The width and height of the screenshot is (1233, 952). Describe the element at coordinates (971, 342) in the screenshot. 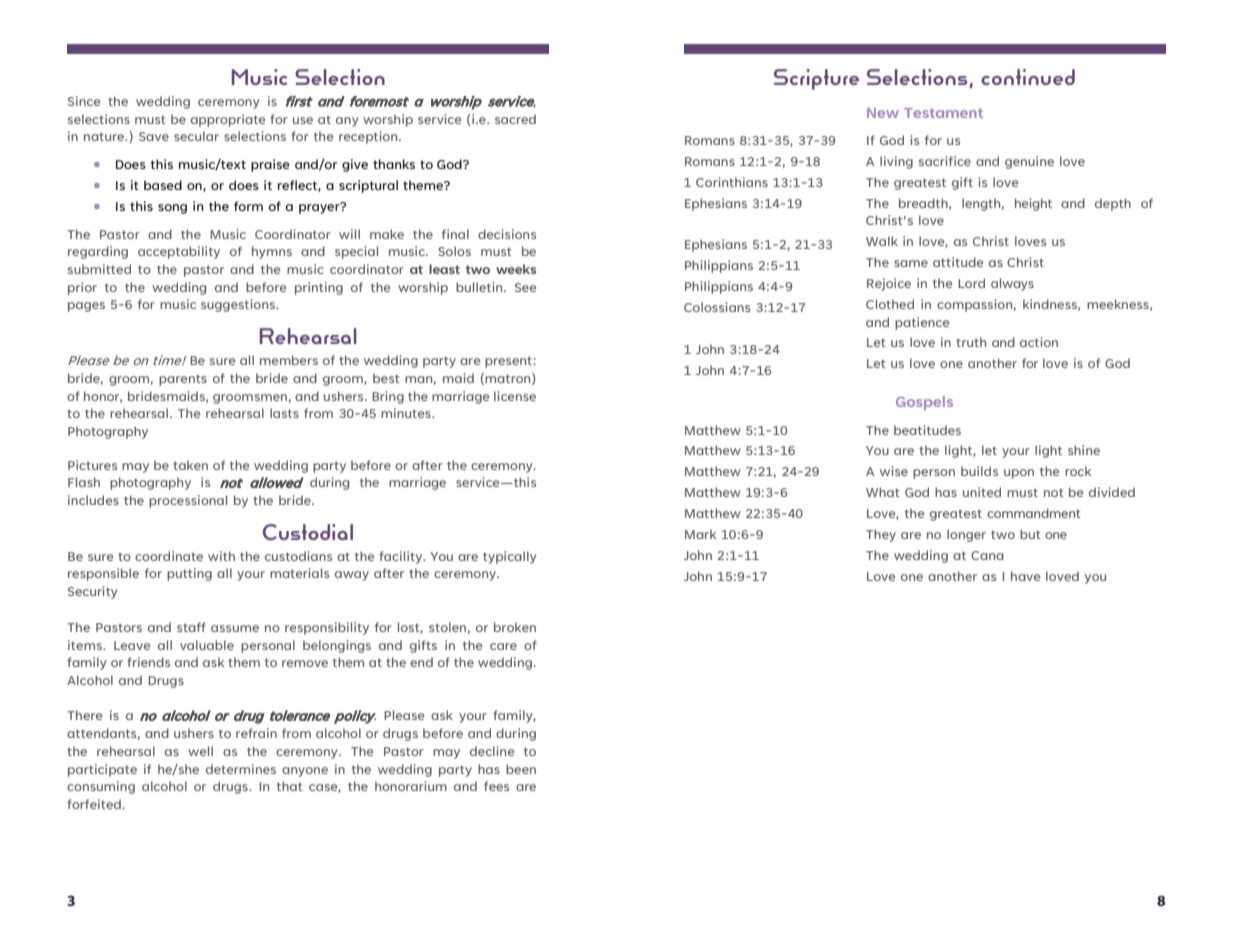

I see `truth` at that location.
